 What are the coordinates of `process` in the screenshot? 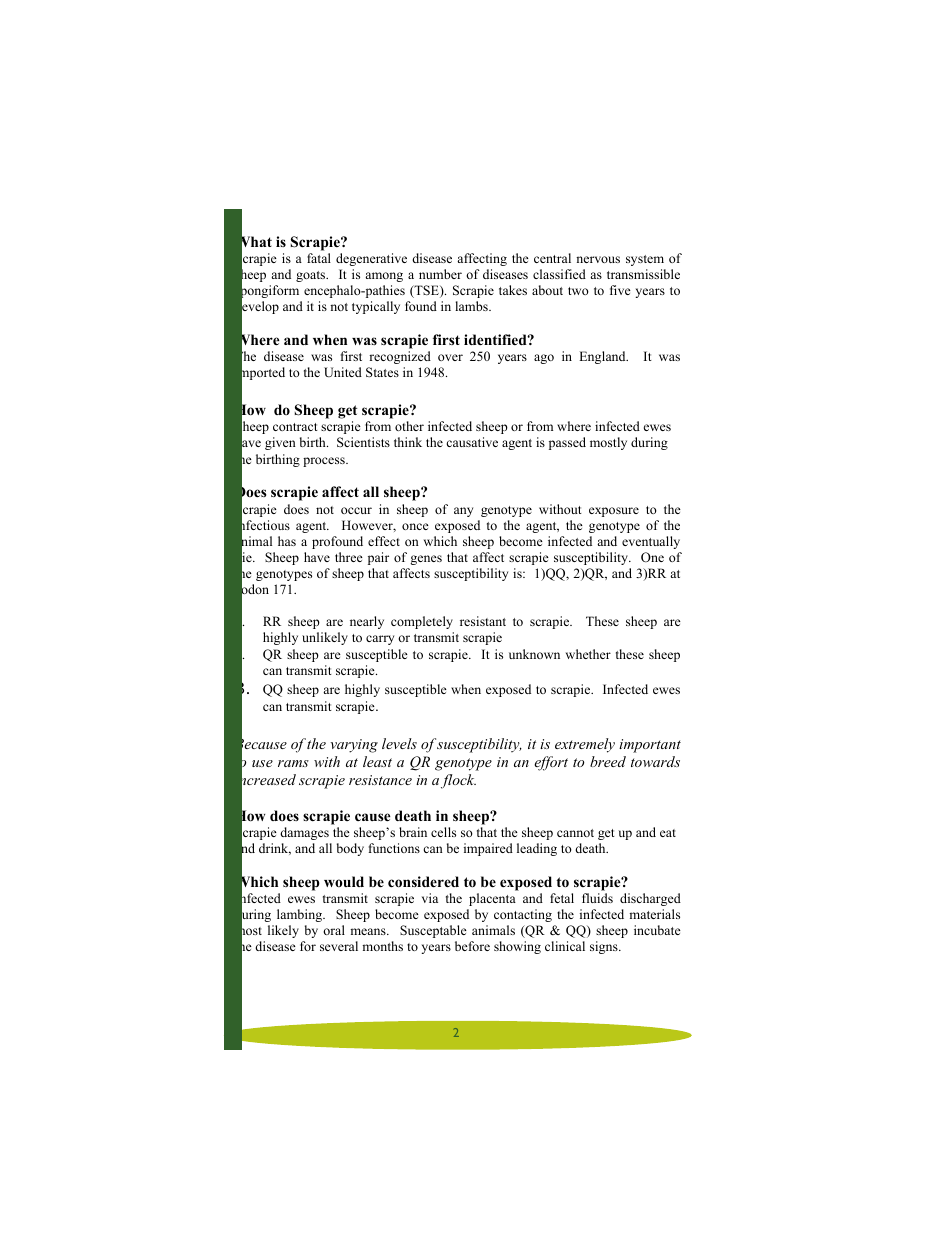 It's located at (325, 462).
